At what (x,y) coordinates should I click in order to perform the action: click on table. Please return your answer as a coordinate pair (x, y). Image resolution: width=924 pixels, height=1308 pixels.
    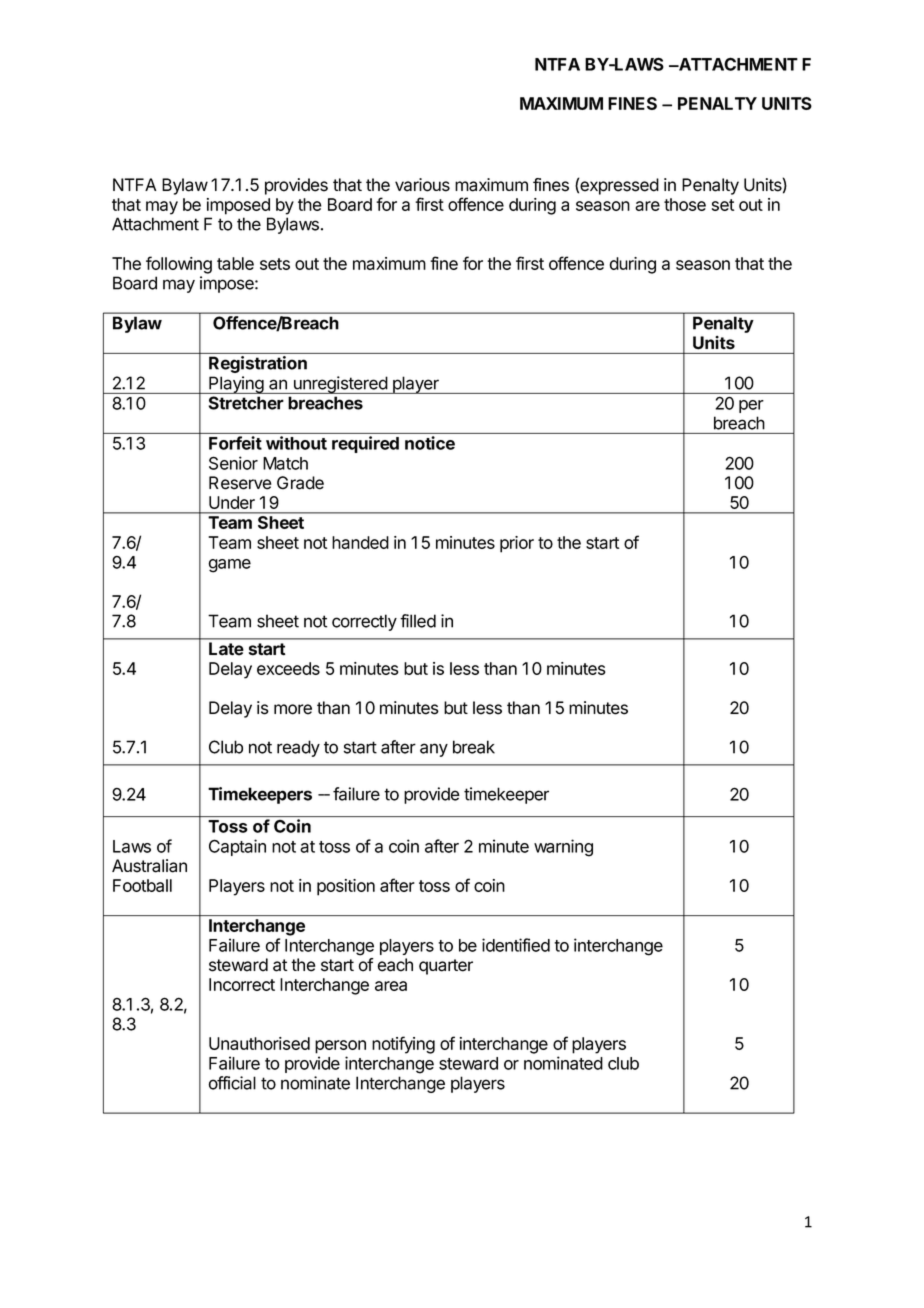
    Looking at the image, I should click on (235, 263).
